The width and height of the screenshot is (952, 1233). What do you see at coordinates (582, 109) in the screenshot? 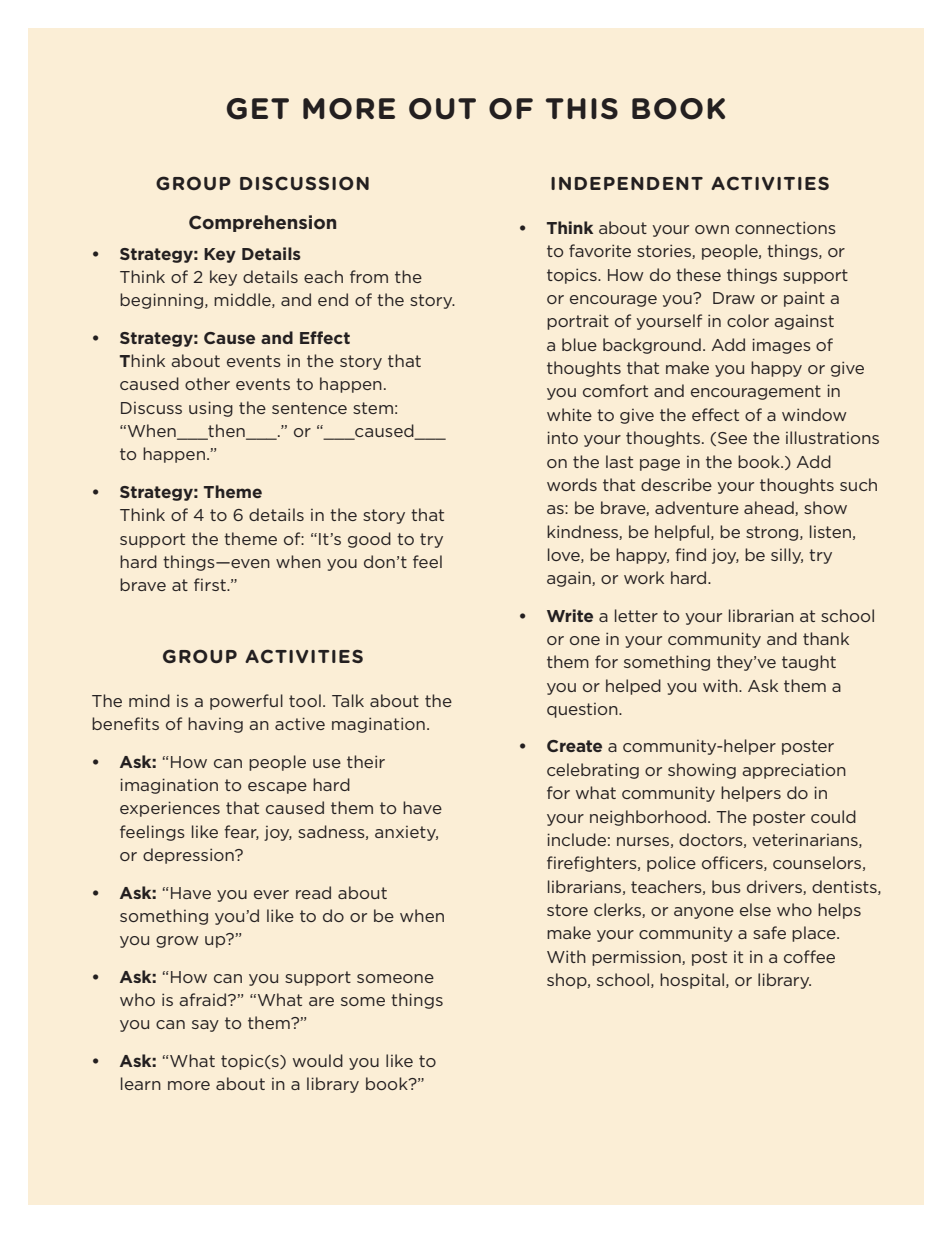
I see `THIS` at bounding box center [582, 109].
